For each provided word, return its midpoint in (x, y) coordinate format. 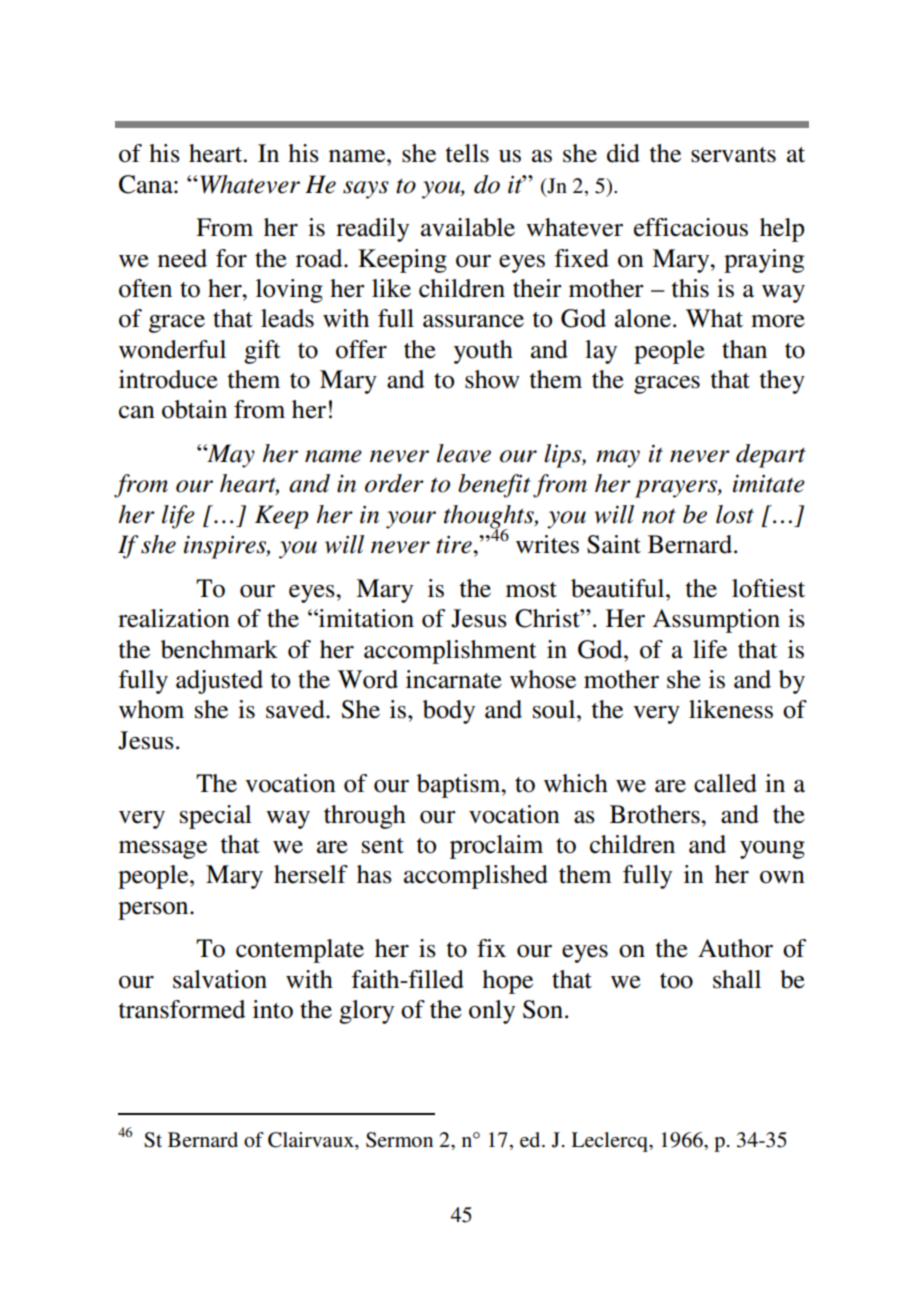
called (725, 783)
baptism (460, 786)
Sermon (399, 1140)
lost (735, 514)
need (182, 258)
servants (733, 155)
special (216, 817)
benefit (494, 486)
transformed (181, 1009)
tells (467, 153)
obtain (194, 409)
